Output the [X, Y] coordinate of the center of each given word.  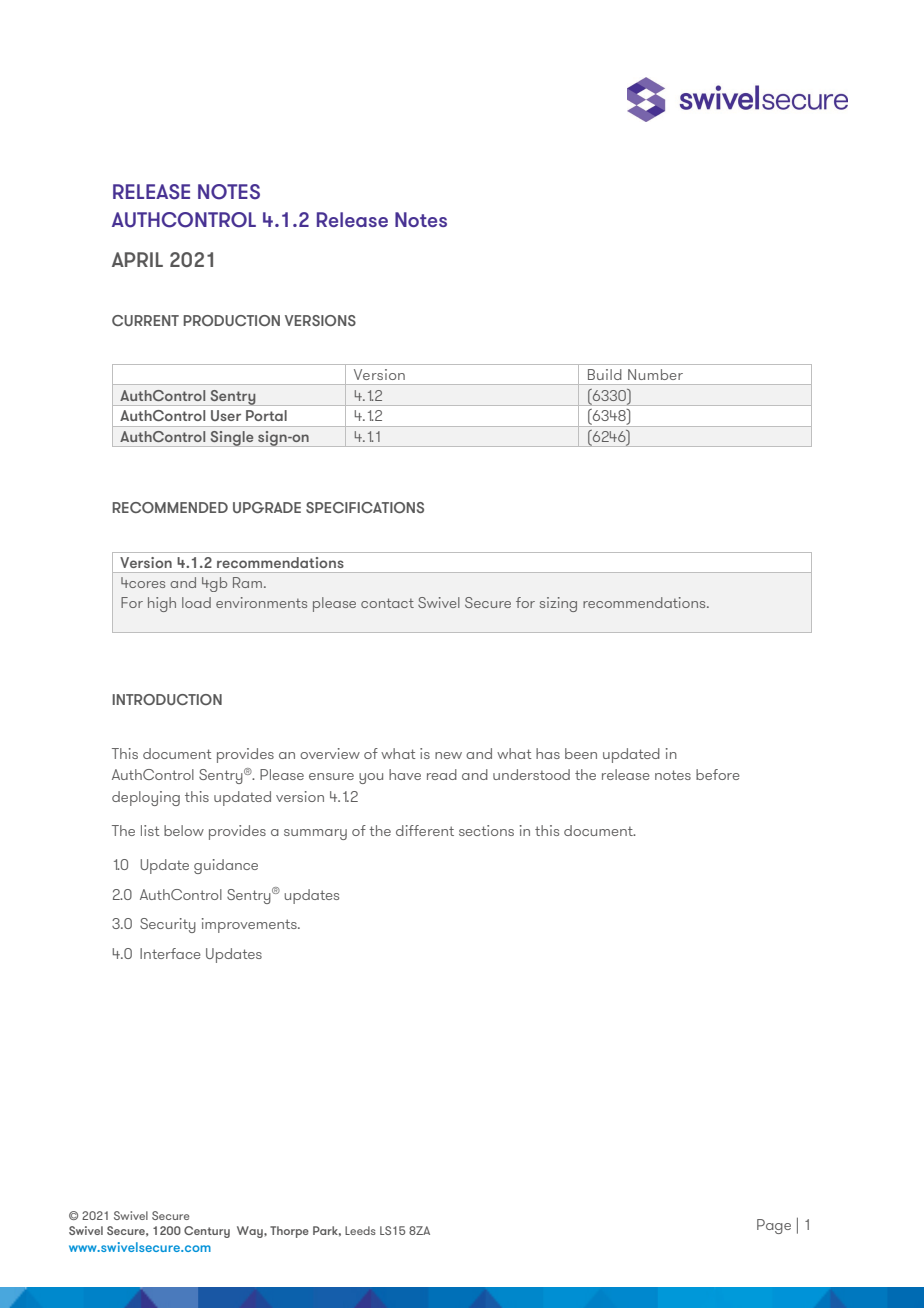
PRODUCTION [232, 320]
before [718, 774]
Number [655, 374]
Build [605, 374]
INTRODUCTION [167, 699]
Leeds [360, 1230]
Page [774, 1226]
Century [207, 1232]
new [448, 755]
